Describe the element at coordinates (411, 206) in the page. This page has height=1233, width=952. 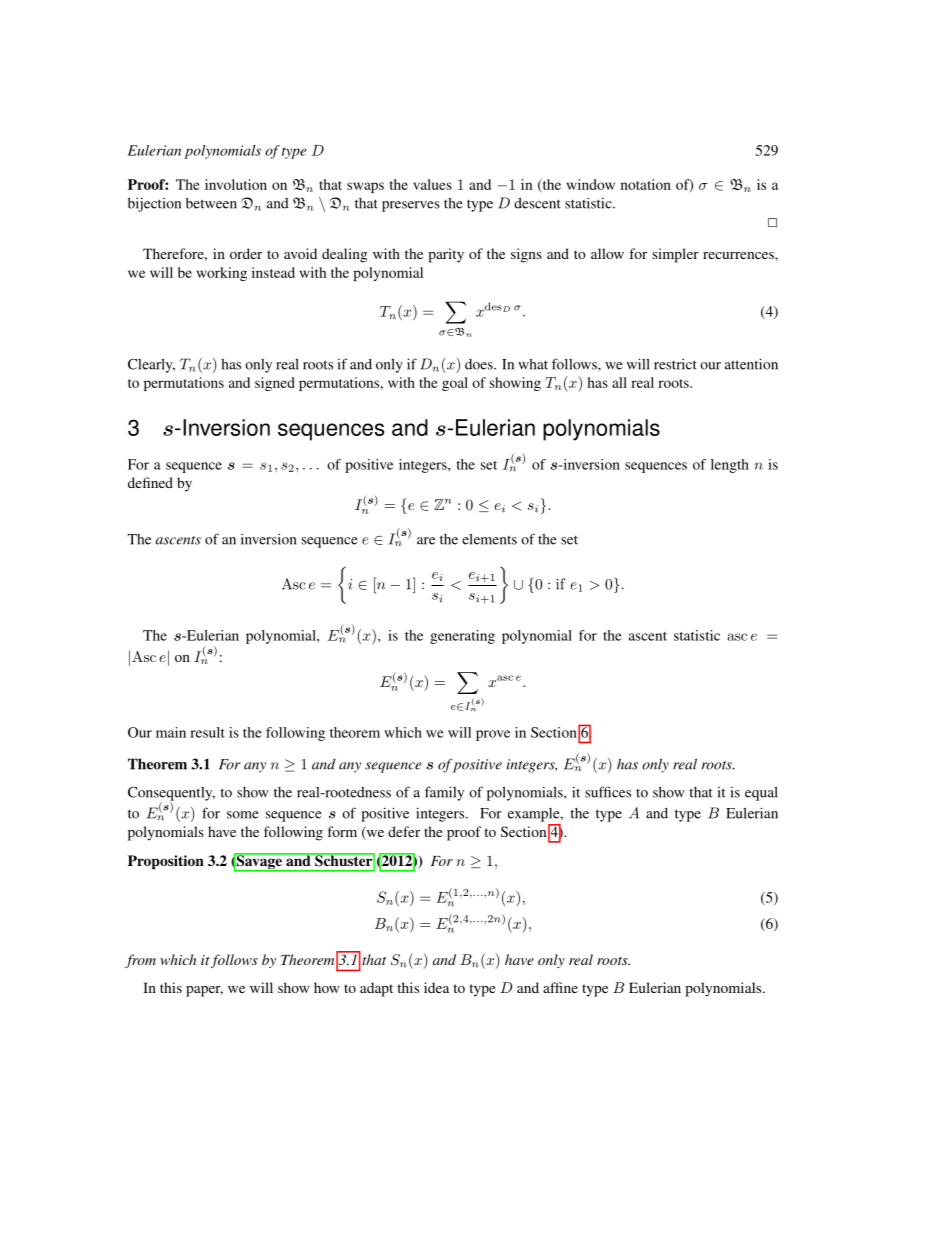
I see `preserves` at that location.
